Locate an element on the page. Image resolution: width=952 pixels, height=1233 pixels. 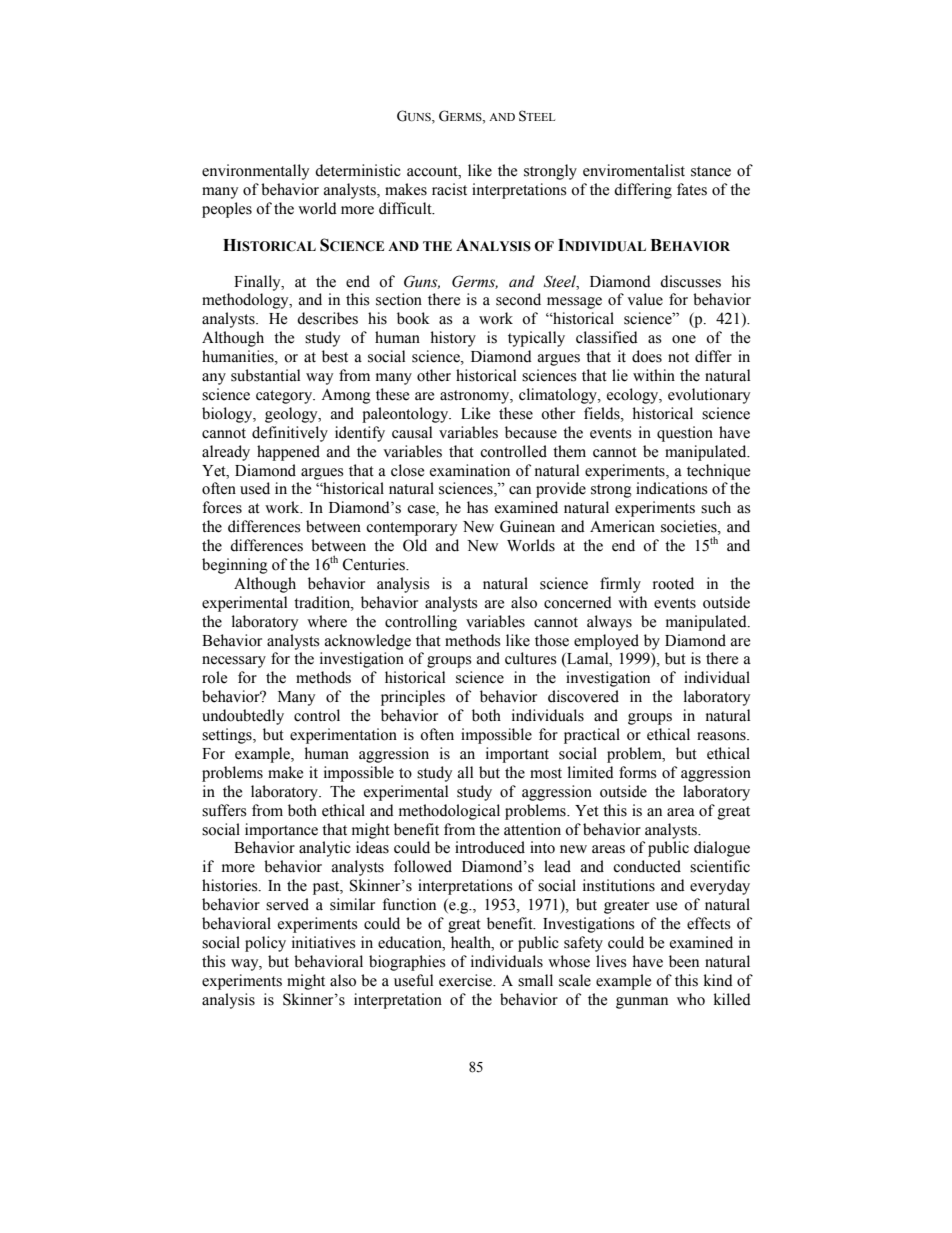
rooted is located at coordinates (673, 583).
